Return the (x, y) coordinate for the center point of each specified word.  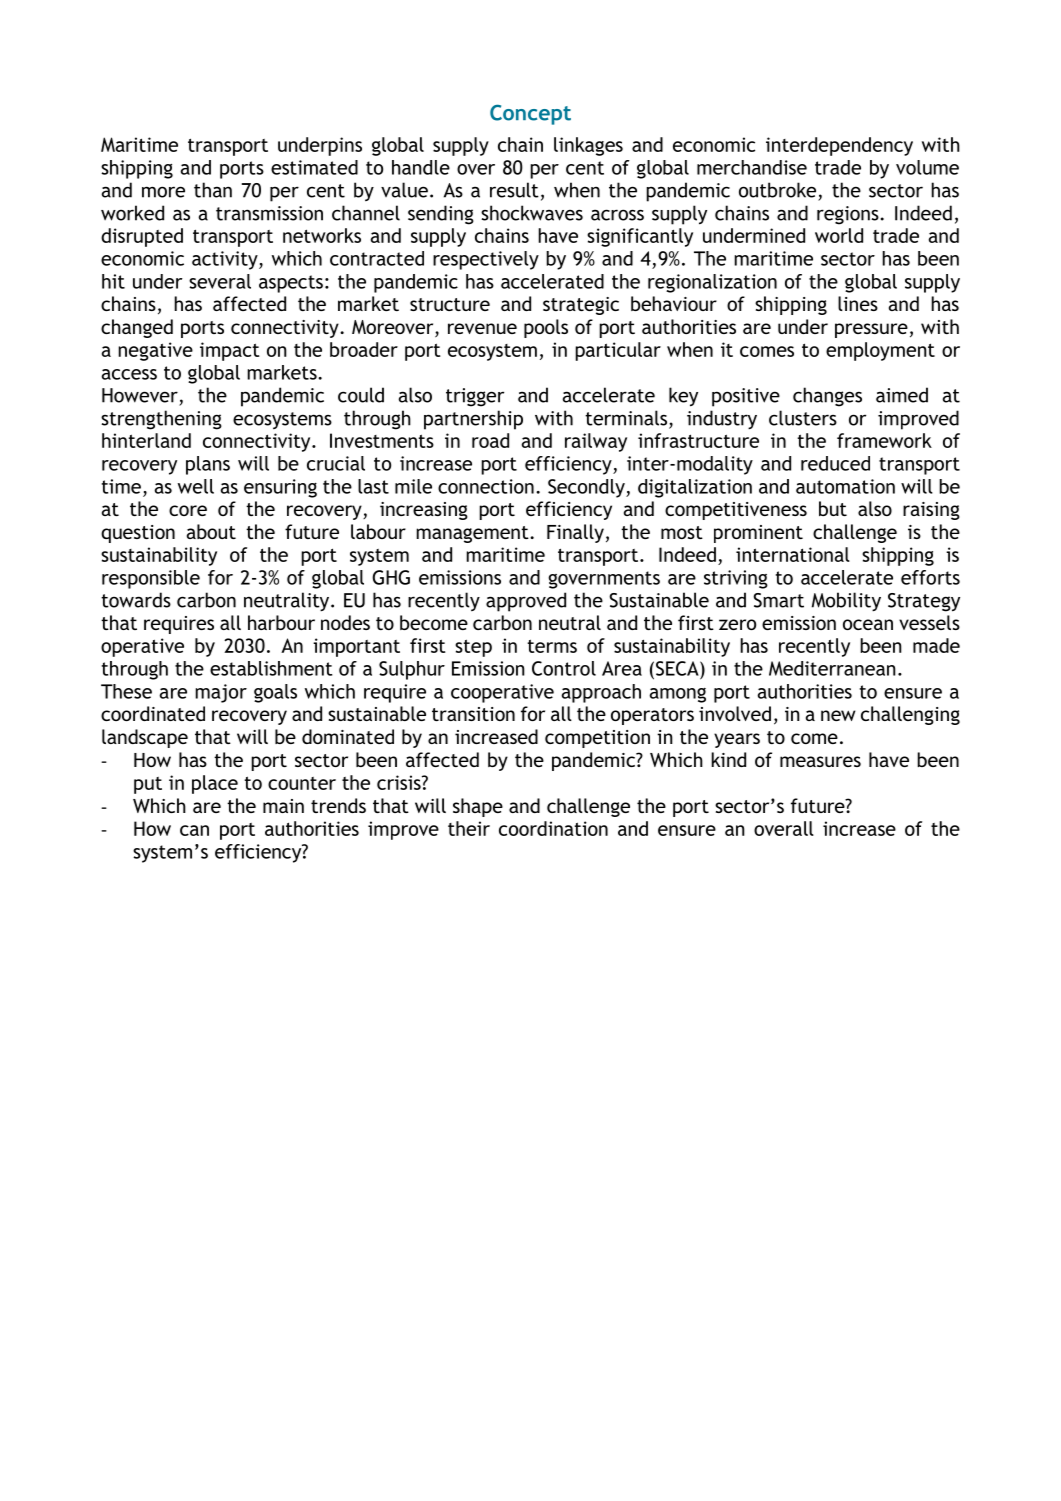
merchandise (752, 167)
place (215, 784)
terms (552, 646)
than (213, 190)
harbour (281, 622)
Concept (530, 114)
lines (858, 303)
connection (486, 486)
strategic (581, 306)
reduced (835, 463)
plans (208, 465)
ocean (868, 624)
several (220, 281)
